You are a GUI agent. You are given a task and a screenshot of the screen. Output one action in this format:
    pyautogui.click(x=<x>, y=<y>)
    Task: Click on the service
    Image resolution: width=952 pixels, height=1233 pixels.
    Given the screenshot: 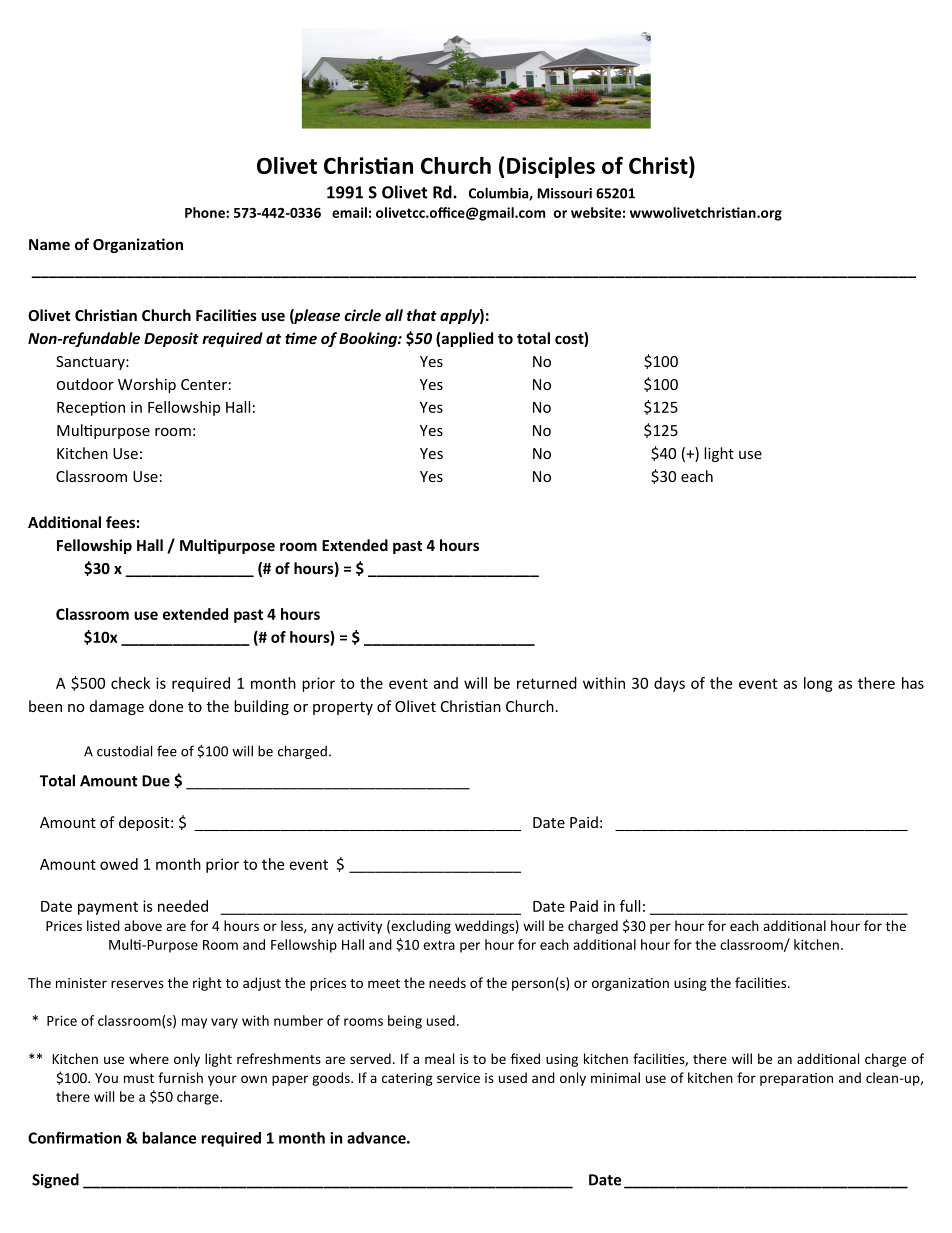 What is the action you would take?
    pyautogui.click(x=458, y=1078)
